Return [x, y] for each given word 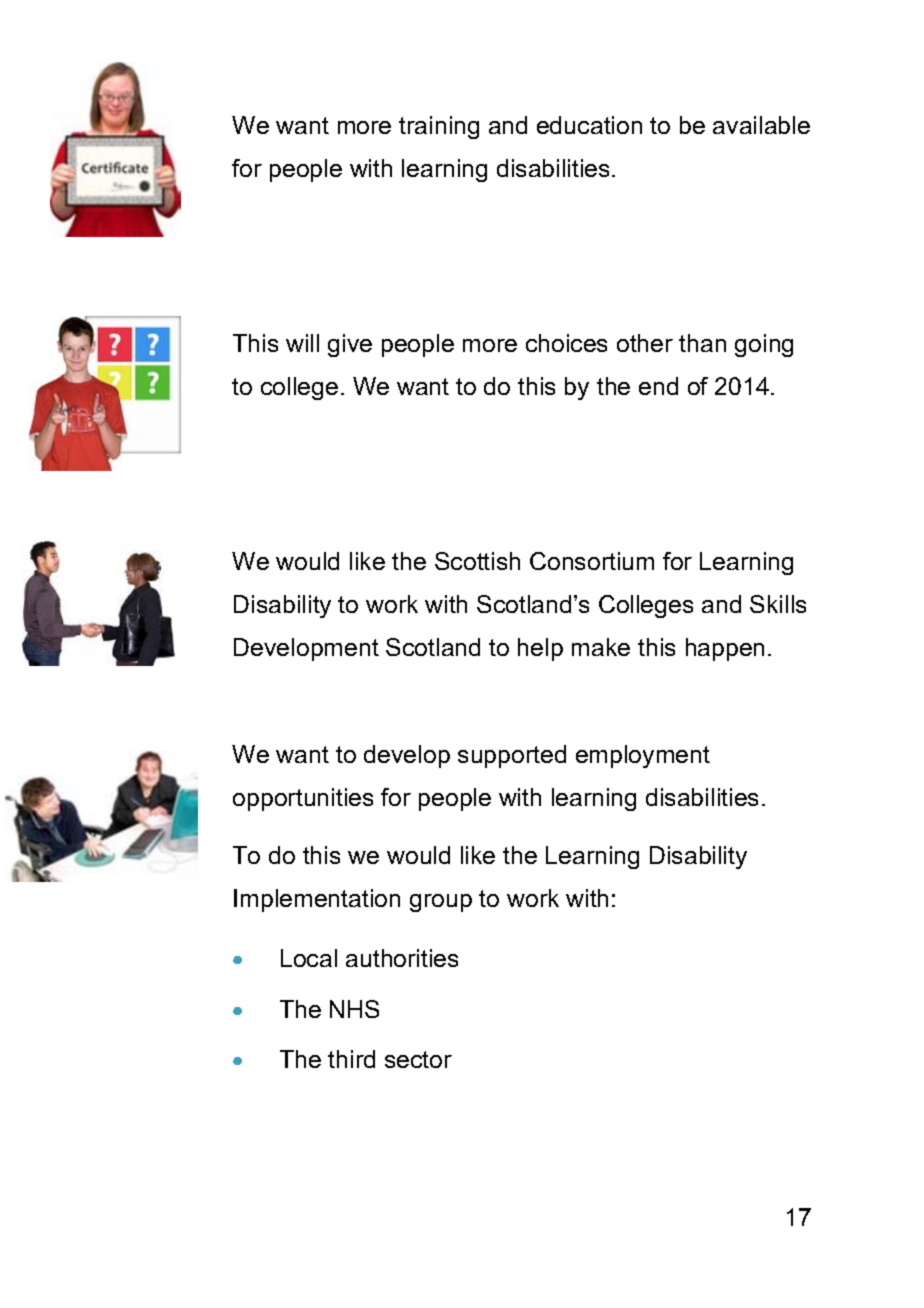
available [761, 125]
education [589, 125]
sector [418, 1059]
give [350, 345]
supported [512, 756]
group [441, 903]
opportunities [303, 799]
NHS [354, 1009]
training [439, 127]
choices [566, 343]
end [658, 386]
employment [643, 756]
